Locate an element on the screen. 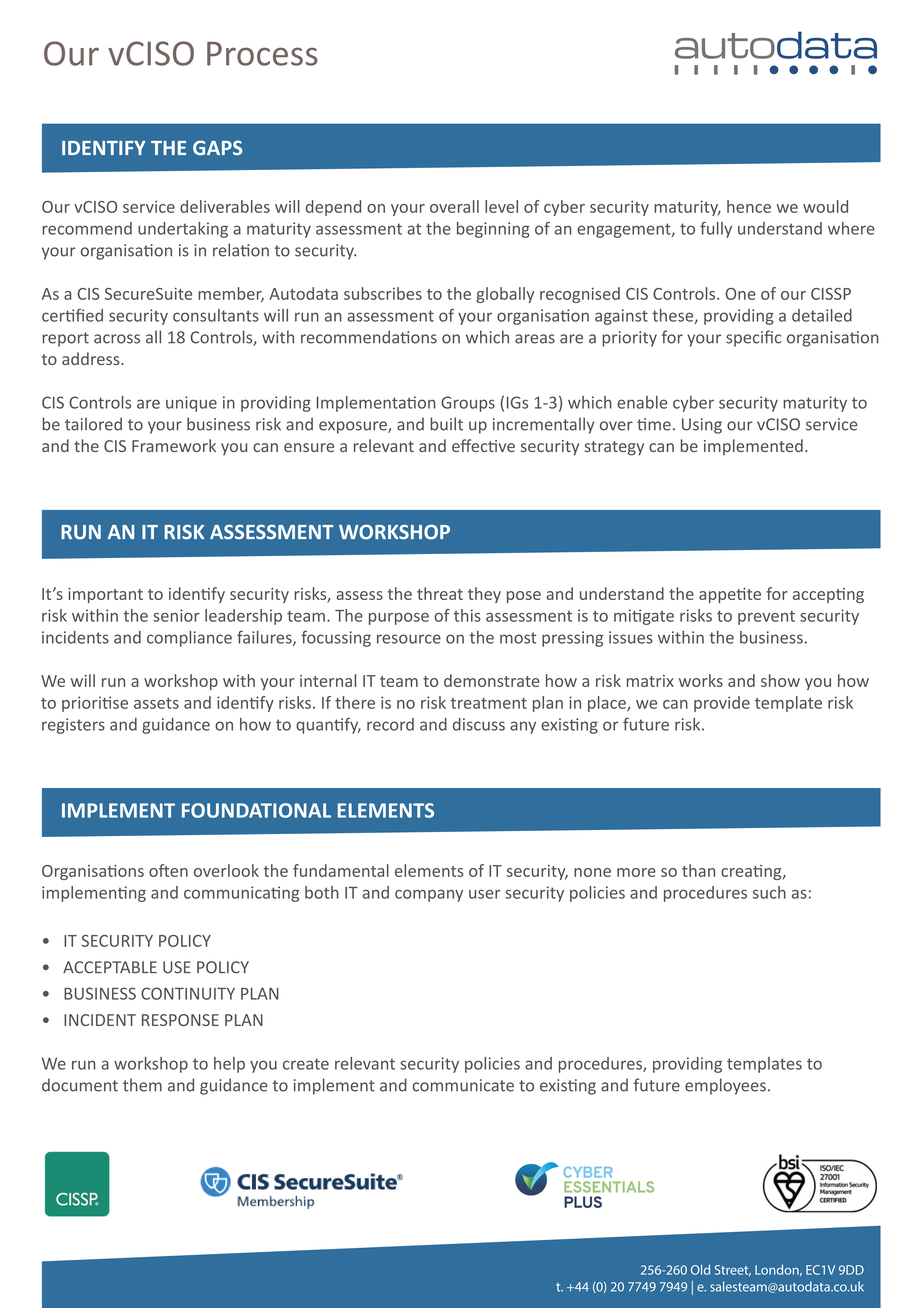 This screenshot has width=924, height=1308. Old is located at coordinates (700, 1270).
